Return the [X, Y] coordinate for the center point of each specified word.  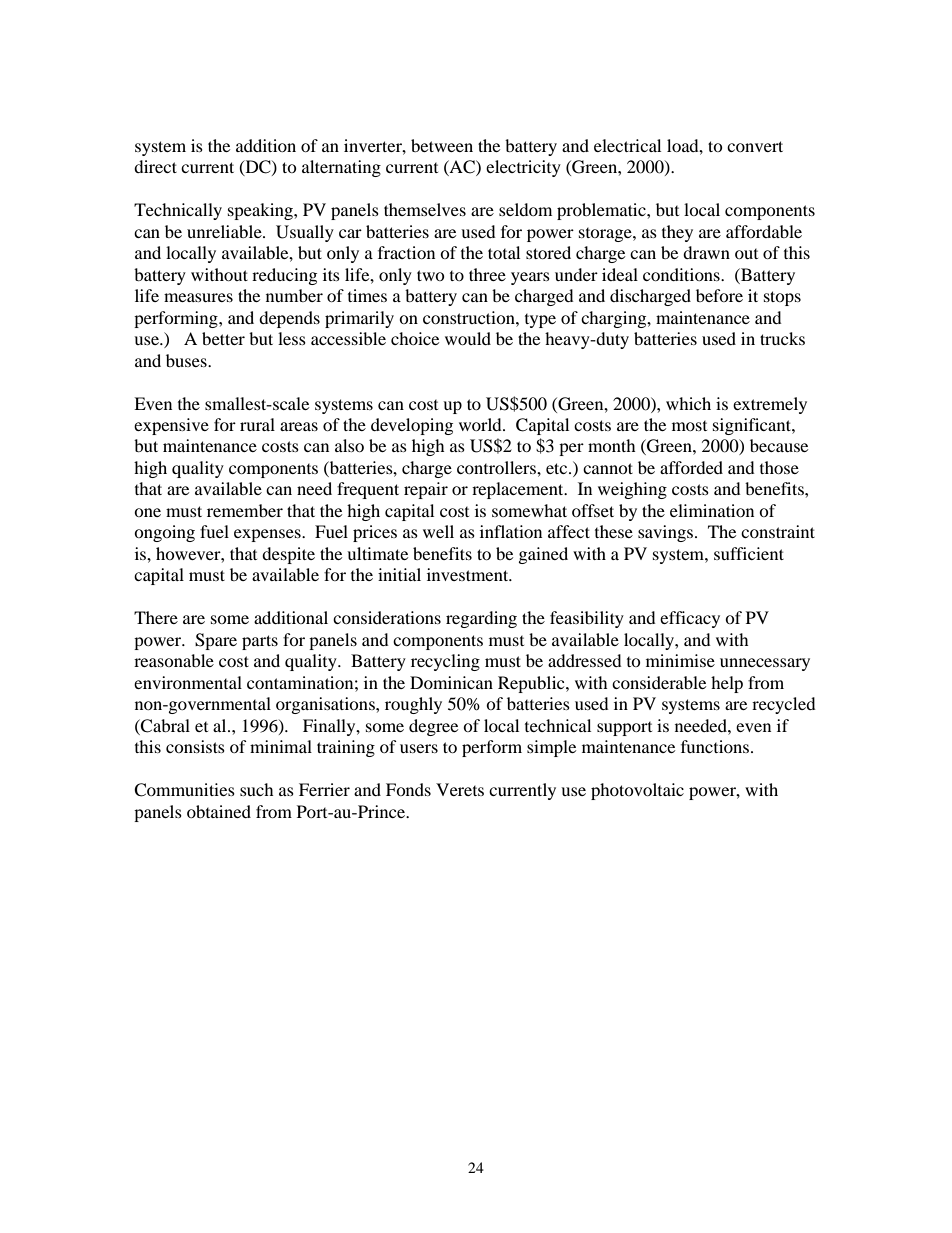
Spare [216, 641]
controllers [497, 467]
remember [245, 510]
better [223, 338]
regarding [481, 619]
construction [470, 317]
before [719, 295]
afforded [691, 467]
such [257, 789]
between [442, 145]
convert [755, 146]
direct [155, 166]
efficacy [690, 619]
